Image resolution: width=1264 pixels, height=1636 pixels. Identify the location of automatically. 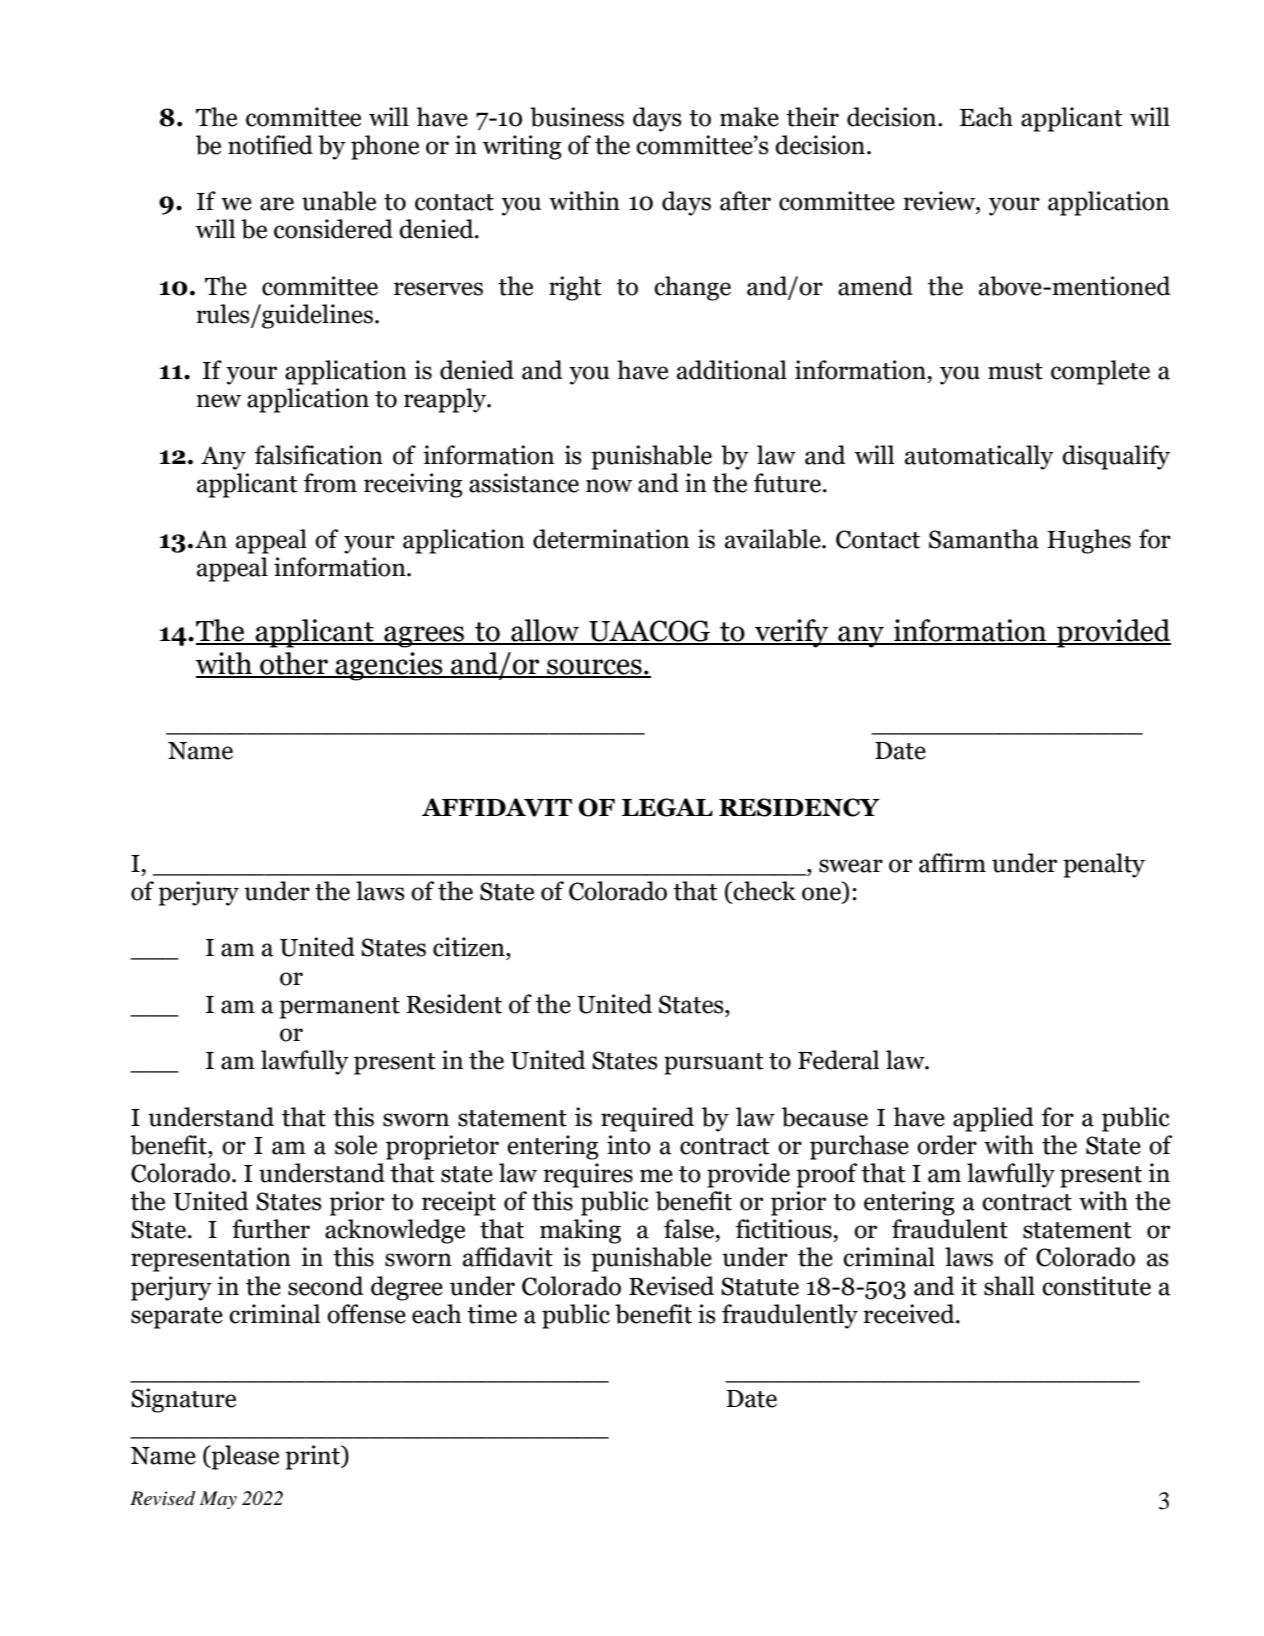
(979, 457).
